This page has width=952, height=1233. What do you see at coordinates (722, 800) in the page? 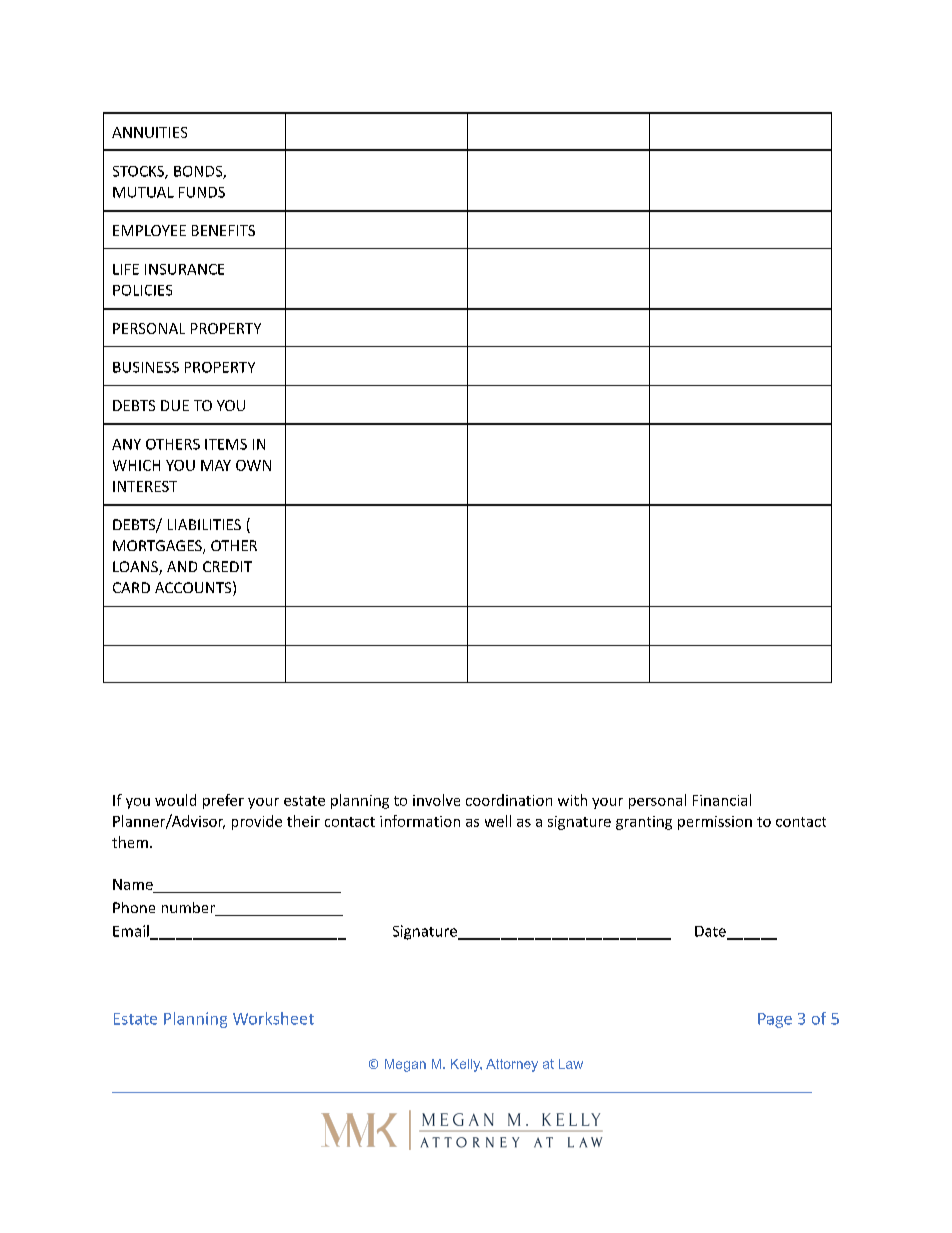
I see `Financial` at bounding box center [722, 800].
